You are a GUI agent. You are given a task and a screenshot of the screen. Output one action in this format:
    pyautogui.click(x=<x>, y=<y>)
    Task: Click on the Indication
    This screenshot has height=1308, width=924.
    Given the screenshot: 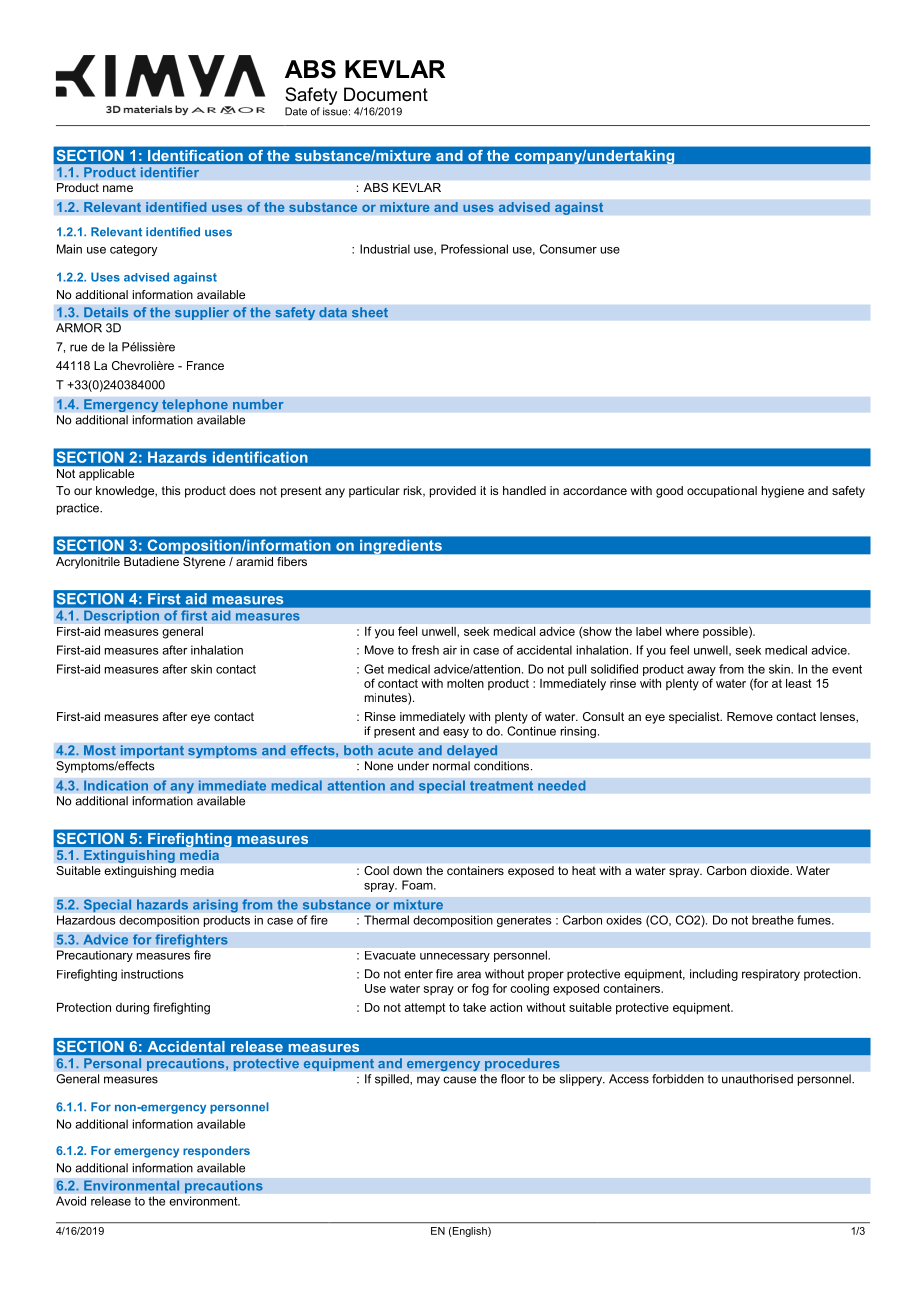 What is the action you would take?
    pyautogui.click(x=116, y=785)
